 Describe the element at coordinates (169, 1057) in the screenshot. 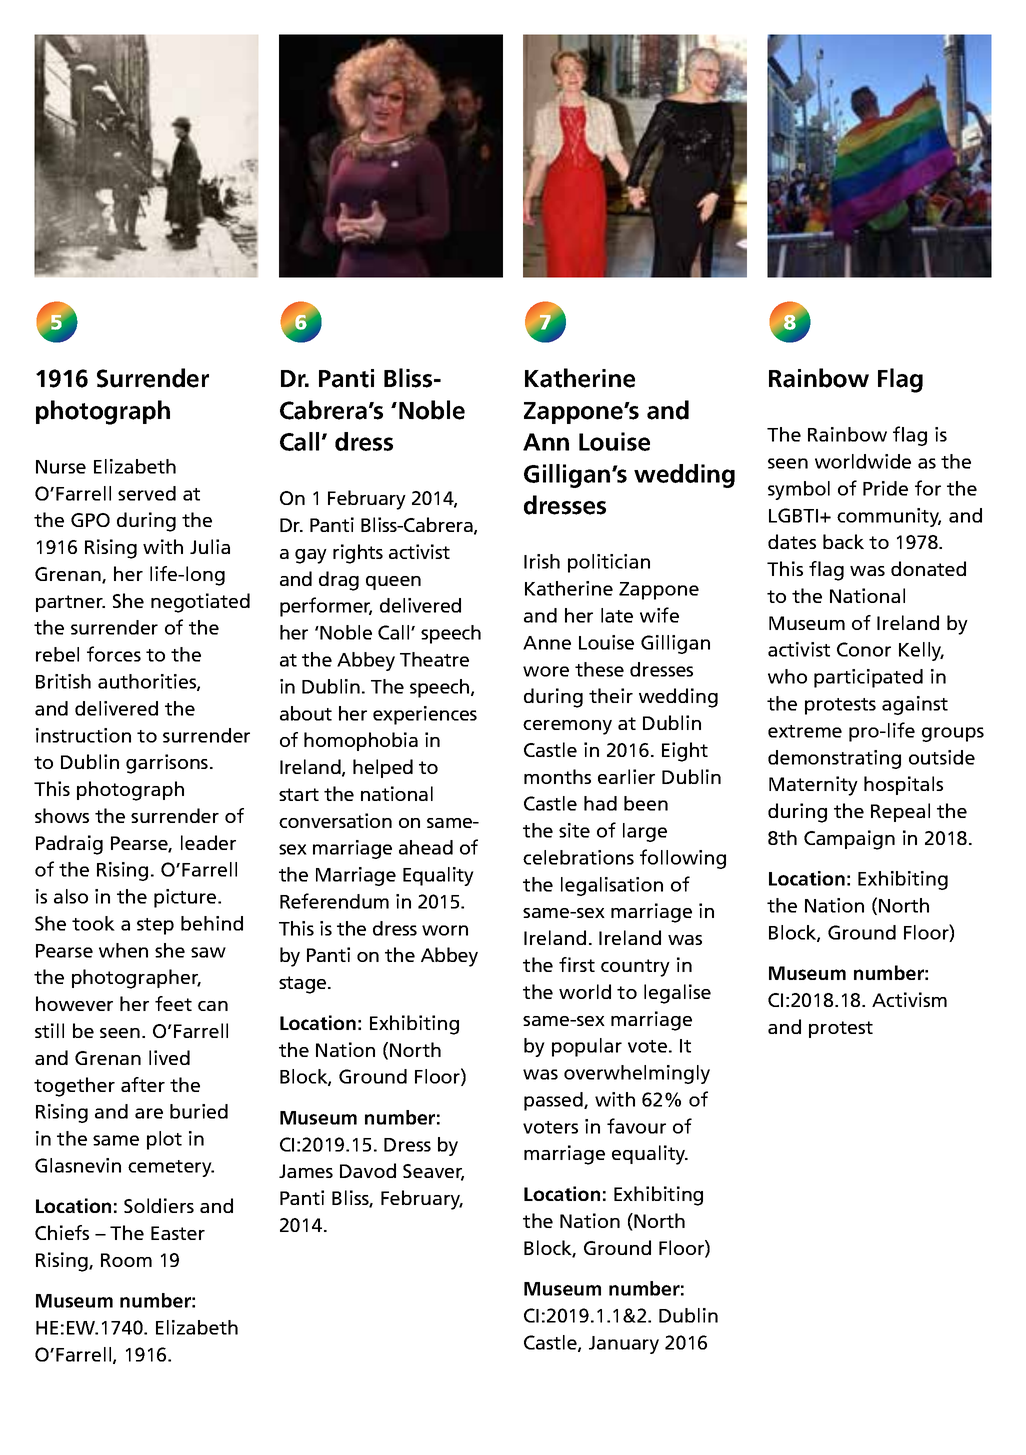

I see `lived` at that location.
